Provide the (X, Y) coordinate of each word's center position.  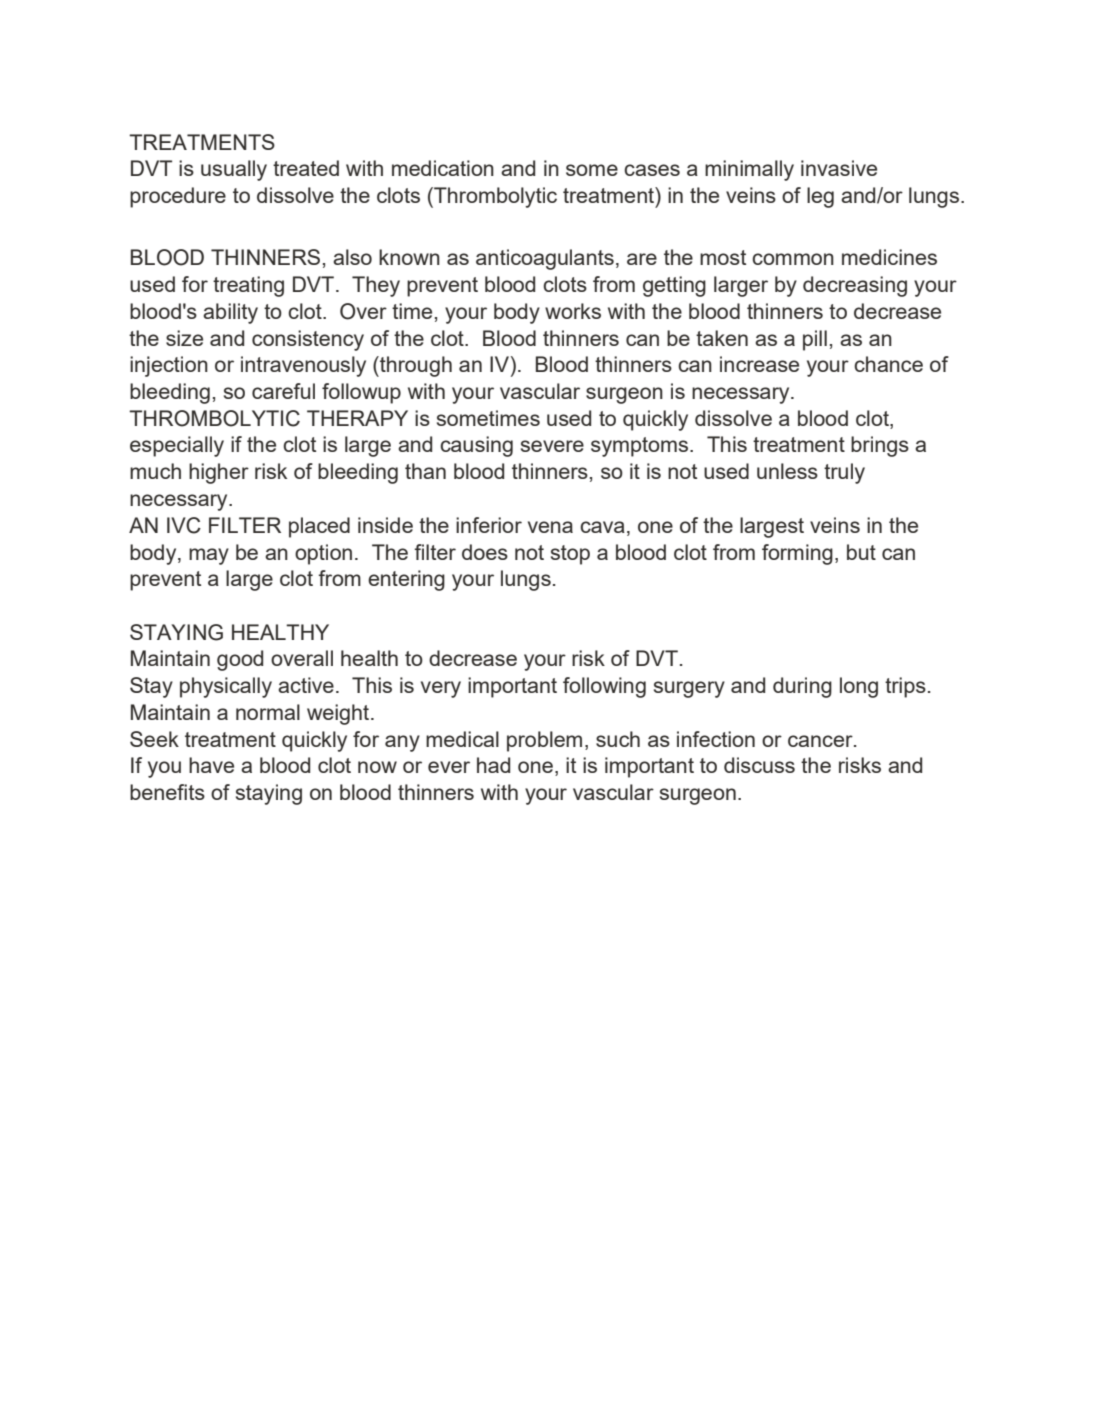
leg (820, 197)
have (211, 765)
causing (476, 446)
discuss (759, 765)
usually (234, 170)
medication (443, 168)
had (493, 765)
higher (219, 473)
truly (844, 473)
